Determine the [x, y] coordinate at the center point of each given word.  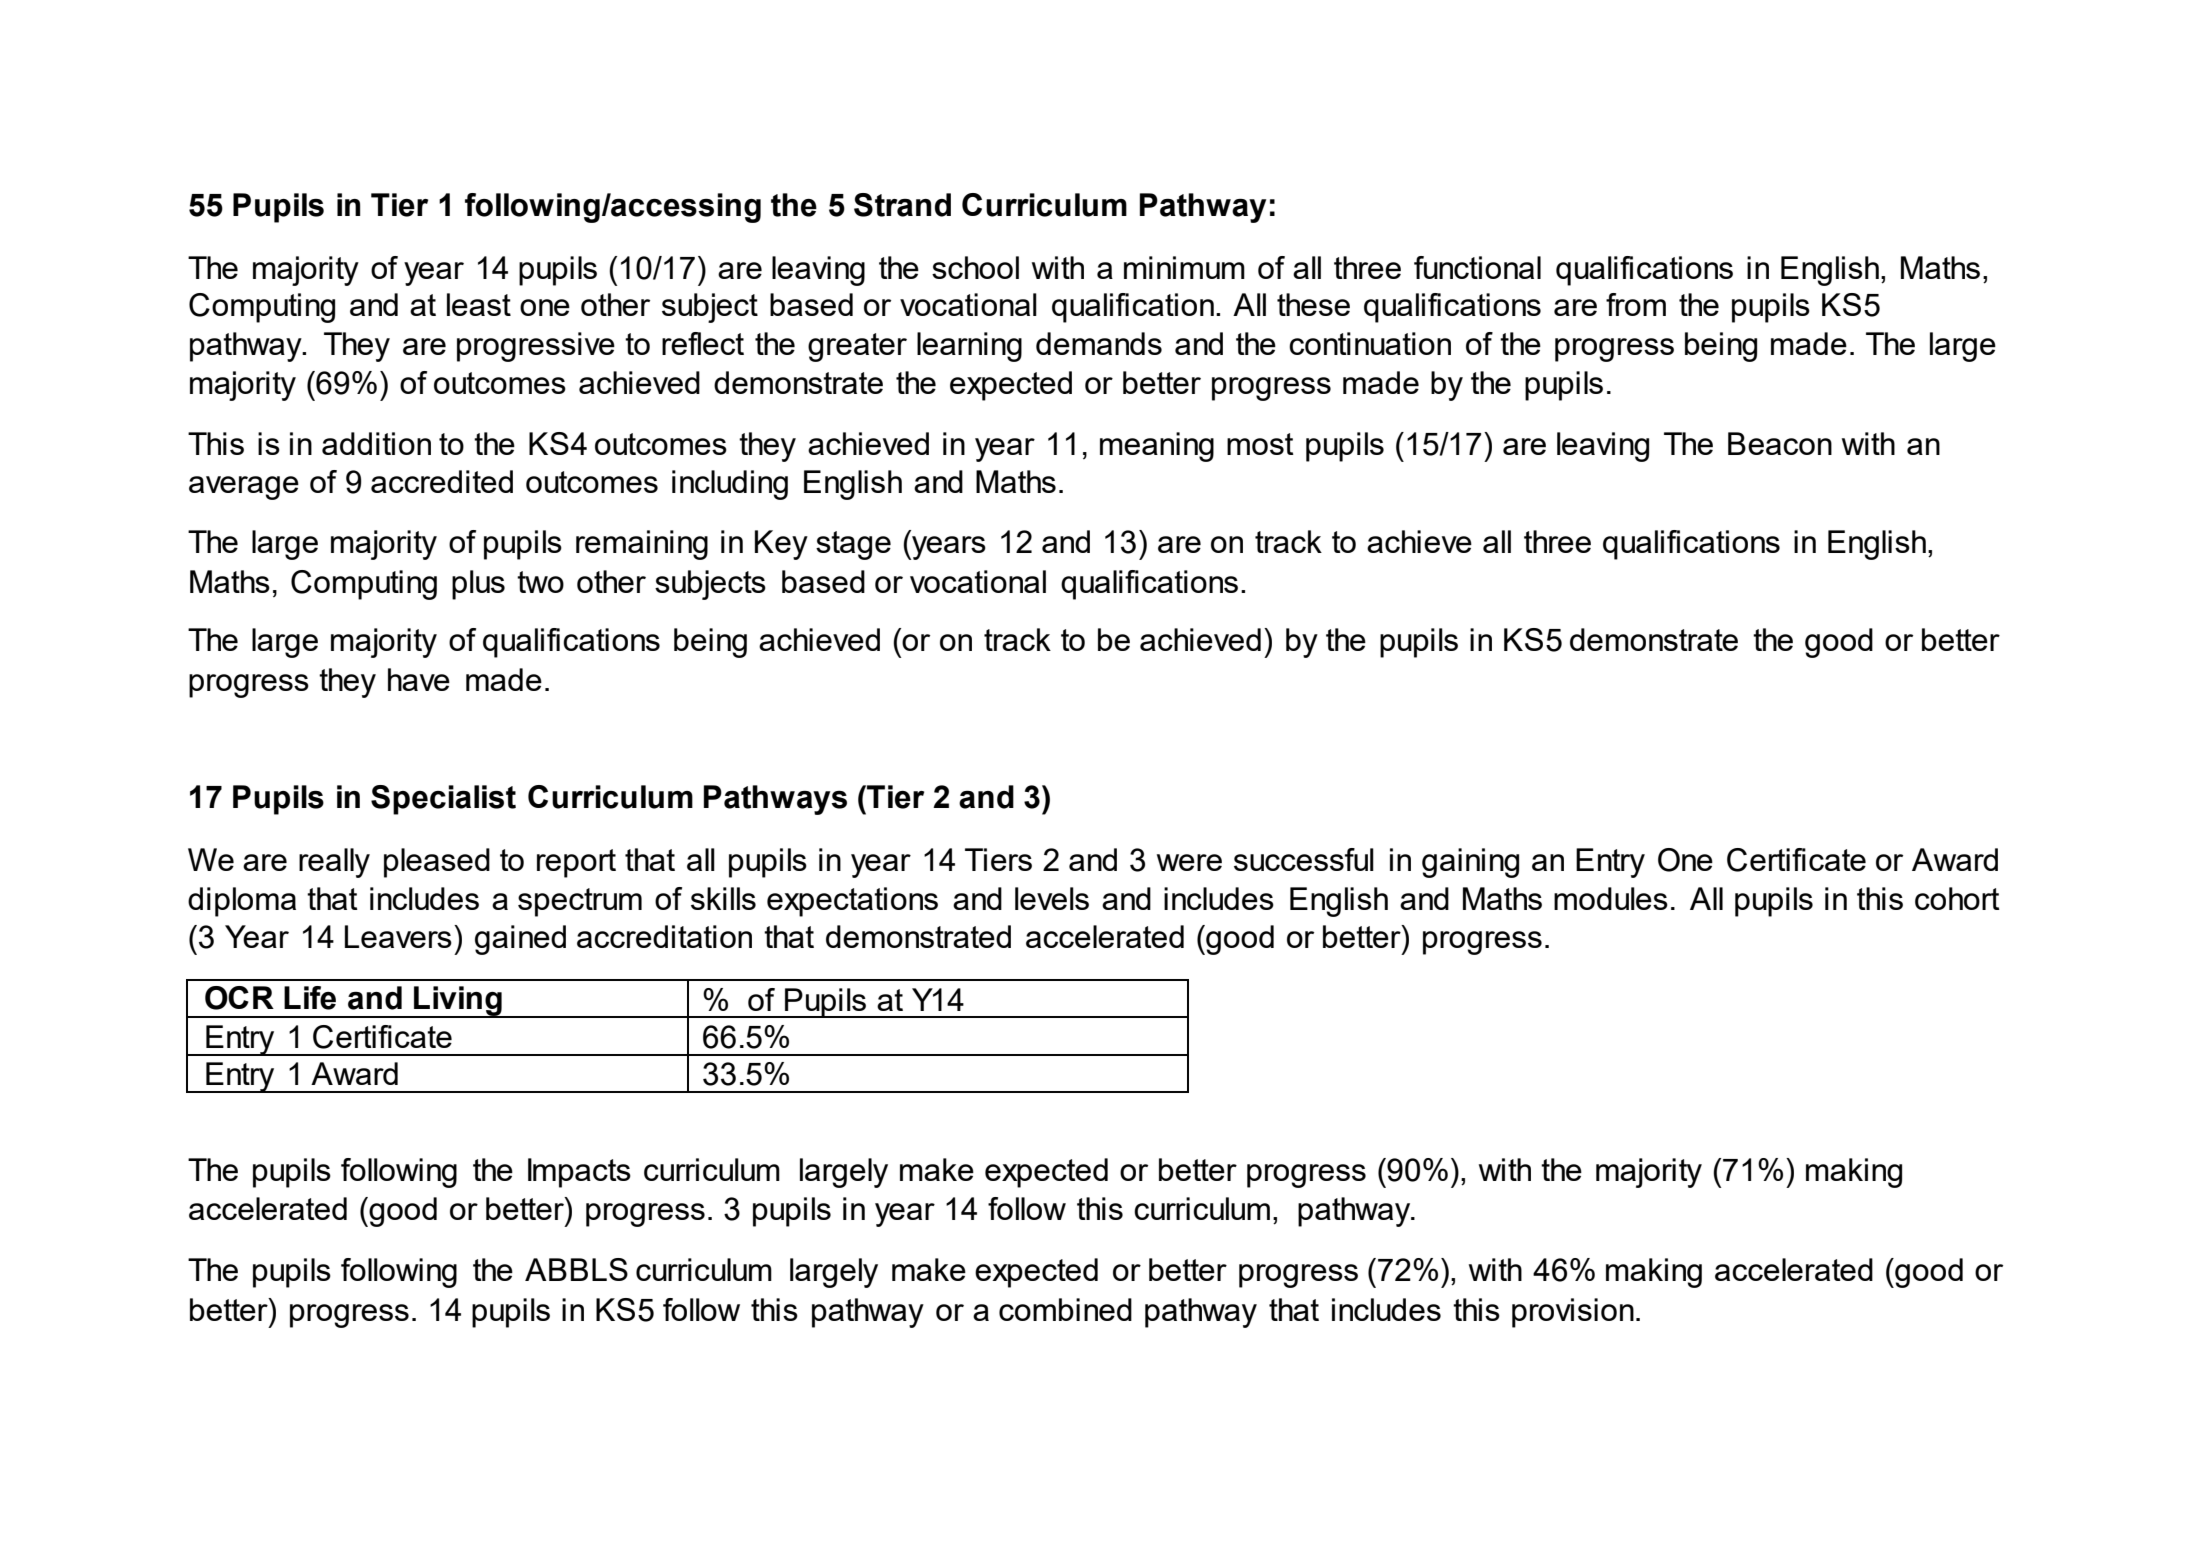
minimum [1184, 267]
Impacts [579, 1173]
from [1636, 304]
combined [1065, 1309]
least [479, 304]
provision [1573, 1313]
